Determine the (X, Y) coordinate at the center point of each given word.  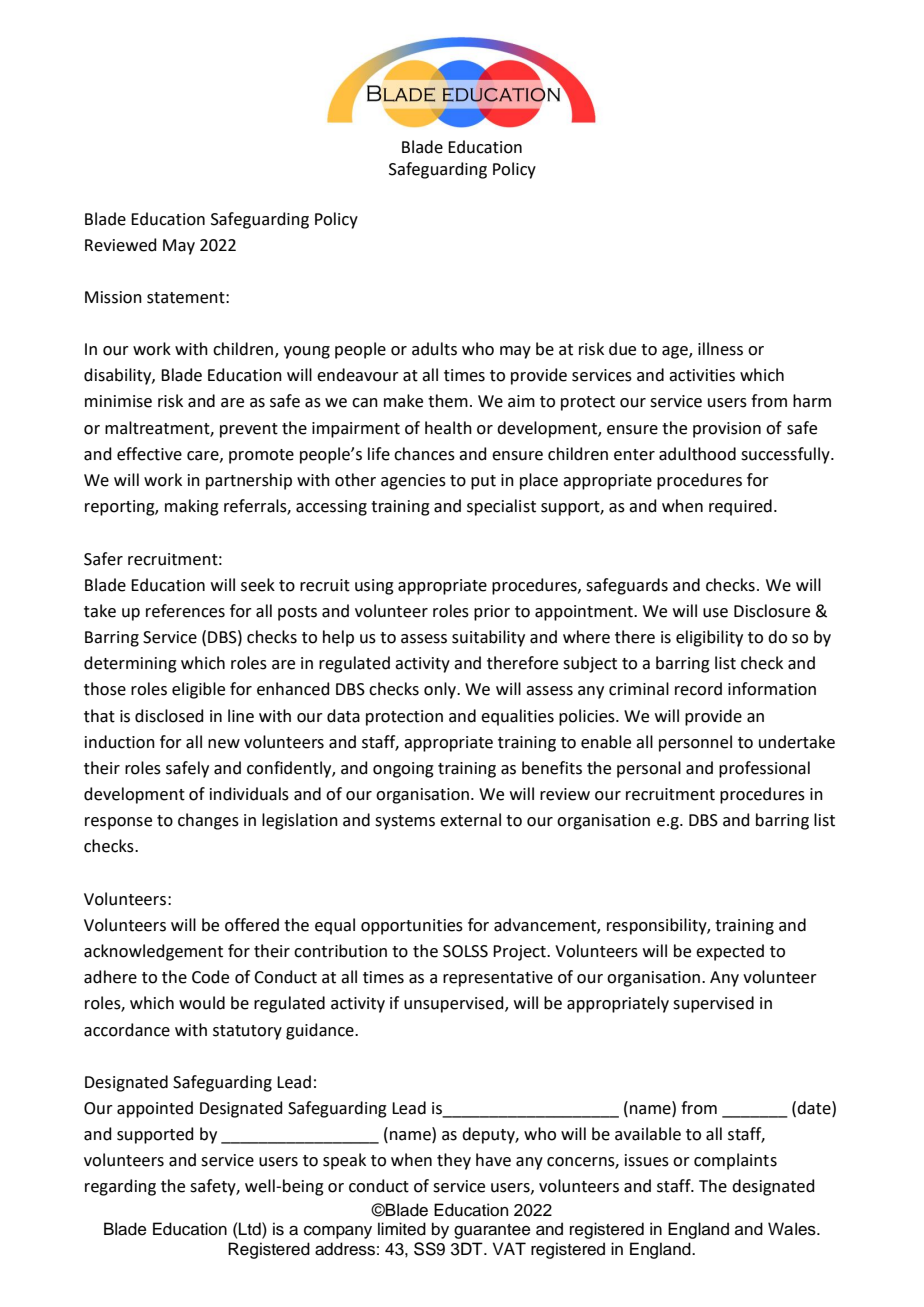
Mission (113, 297)
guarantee (492, 1231)
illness (720, 349)
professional (764, 769)
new (224, 744)
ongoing (403, 770)
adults (434, 349)
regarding (120, 1187)
